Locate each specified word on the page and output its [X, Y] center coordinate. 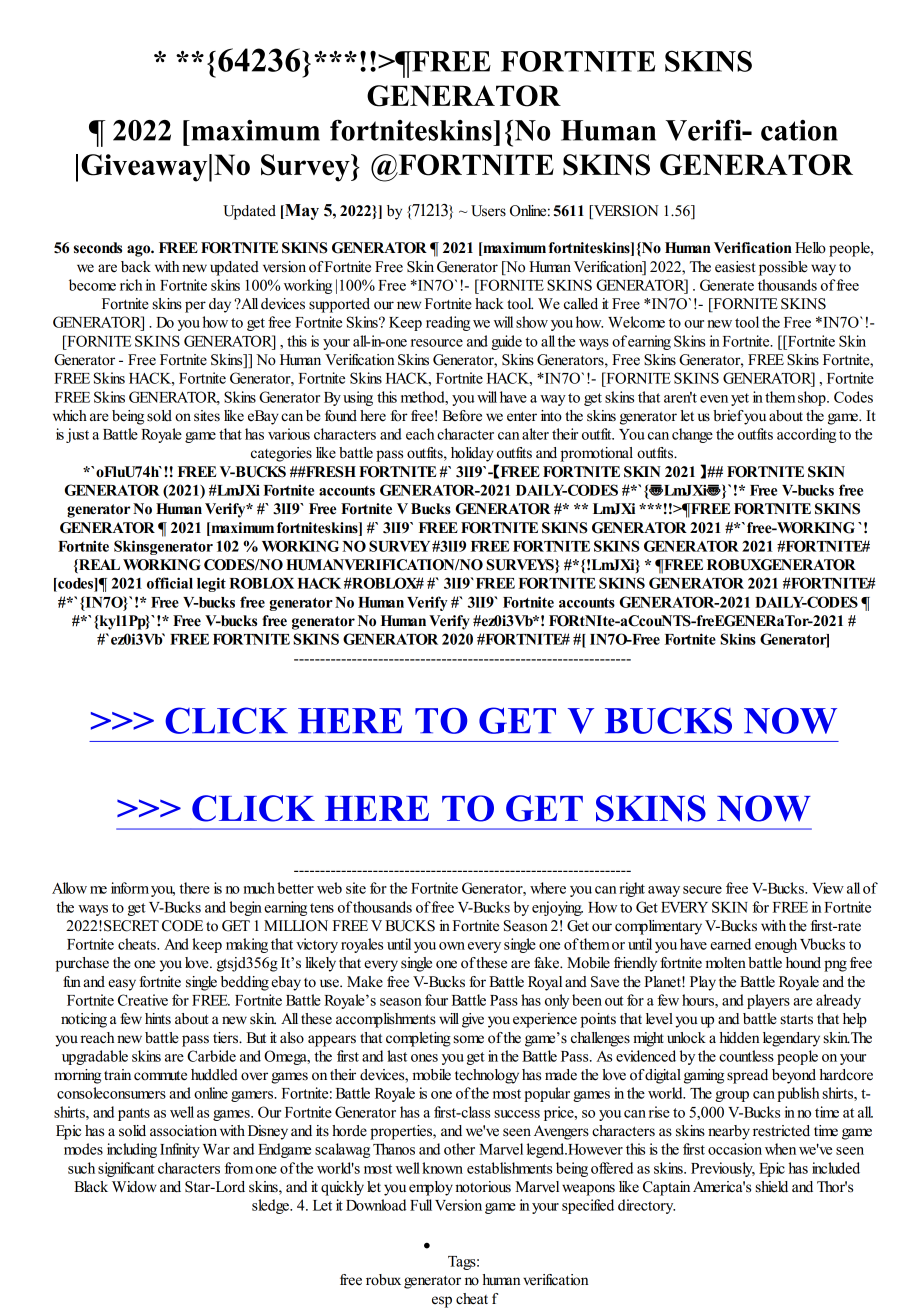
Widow [134, 1187]
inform [130, 888]
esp [442, 1302]
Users [488, 211]
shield [771, 1187]
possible [783, 268]
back [136, 267]
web [329, 888]
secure [702, 890]
